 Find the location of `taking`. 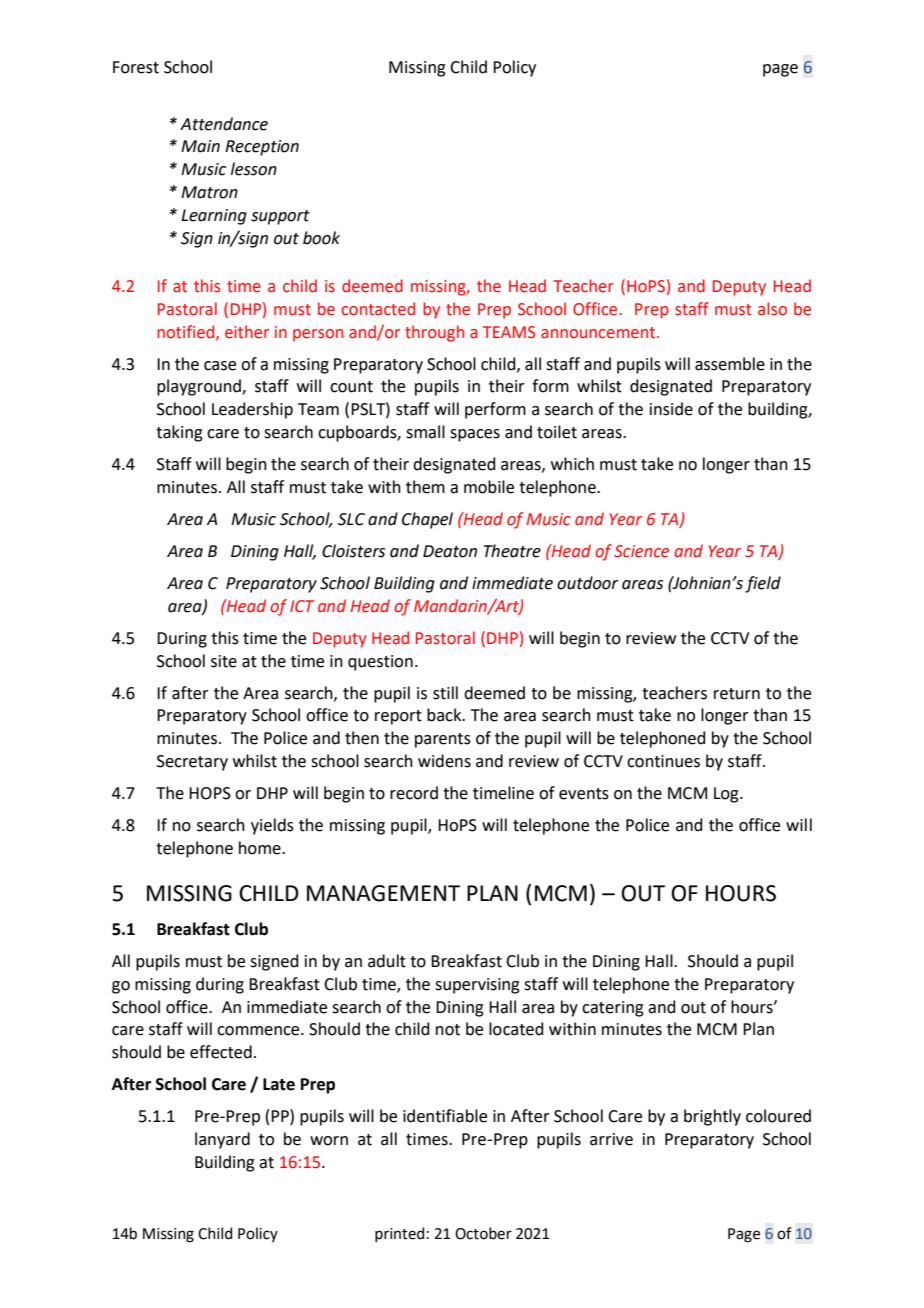

taking is located at coordinates (179, 433).
